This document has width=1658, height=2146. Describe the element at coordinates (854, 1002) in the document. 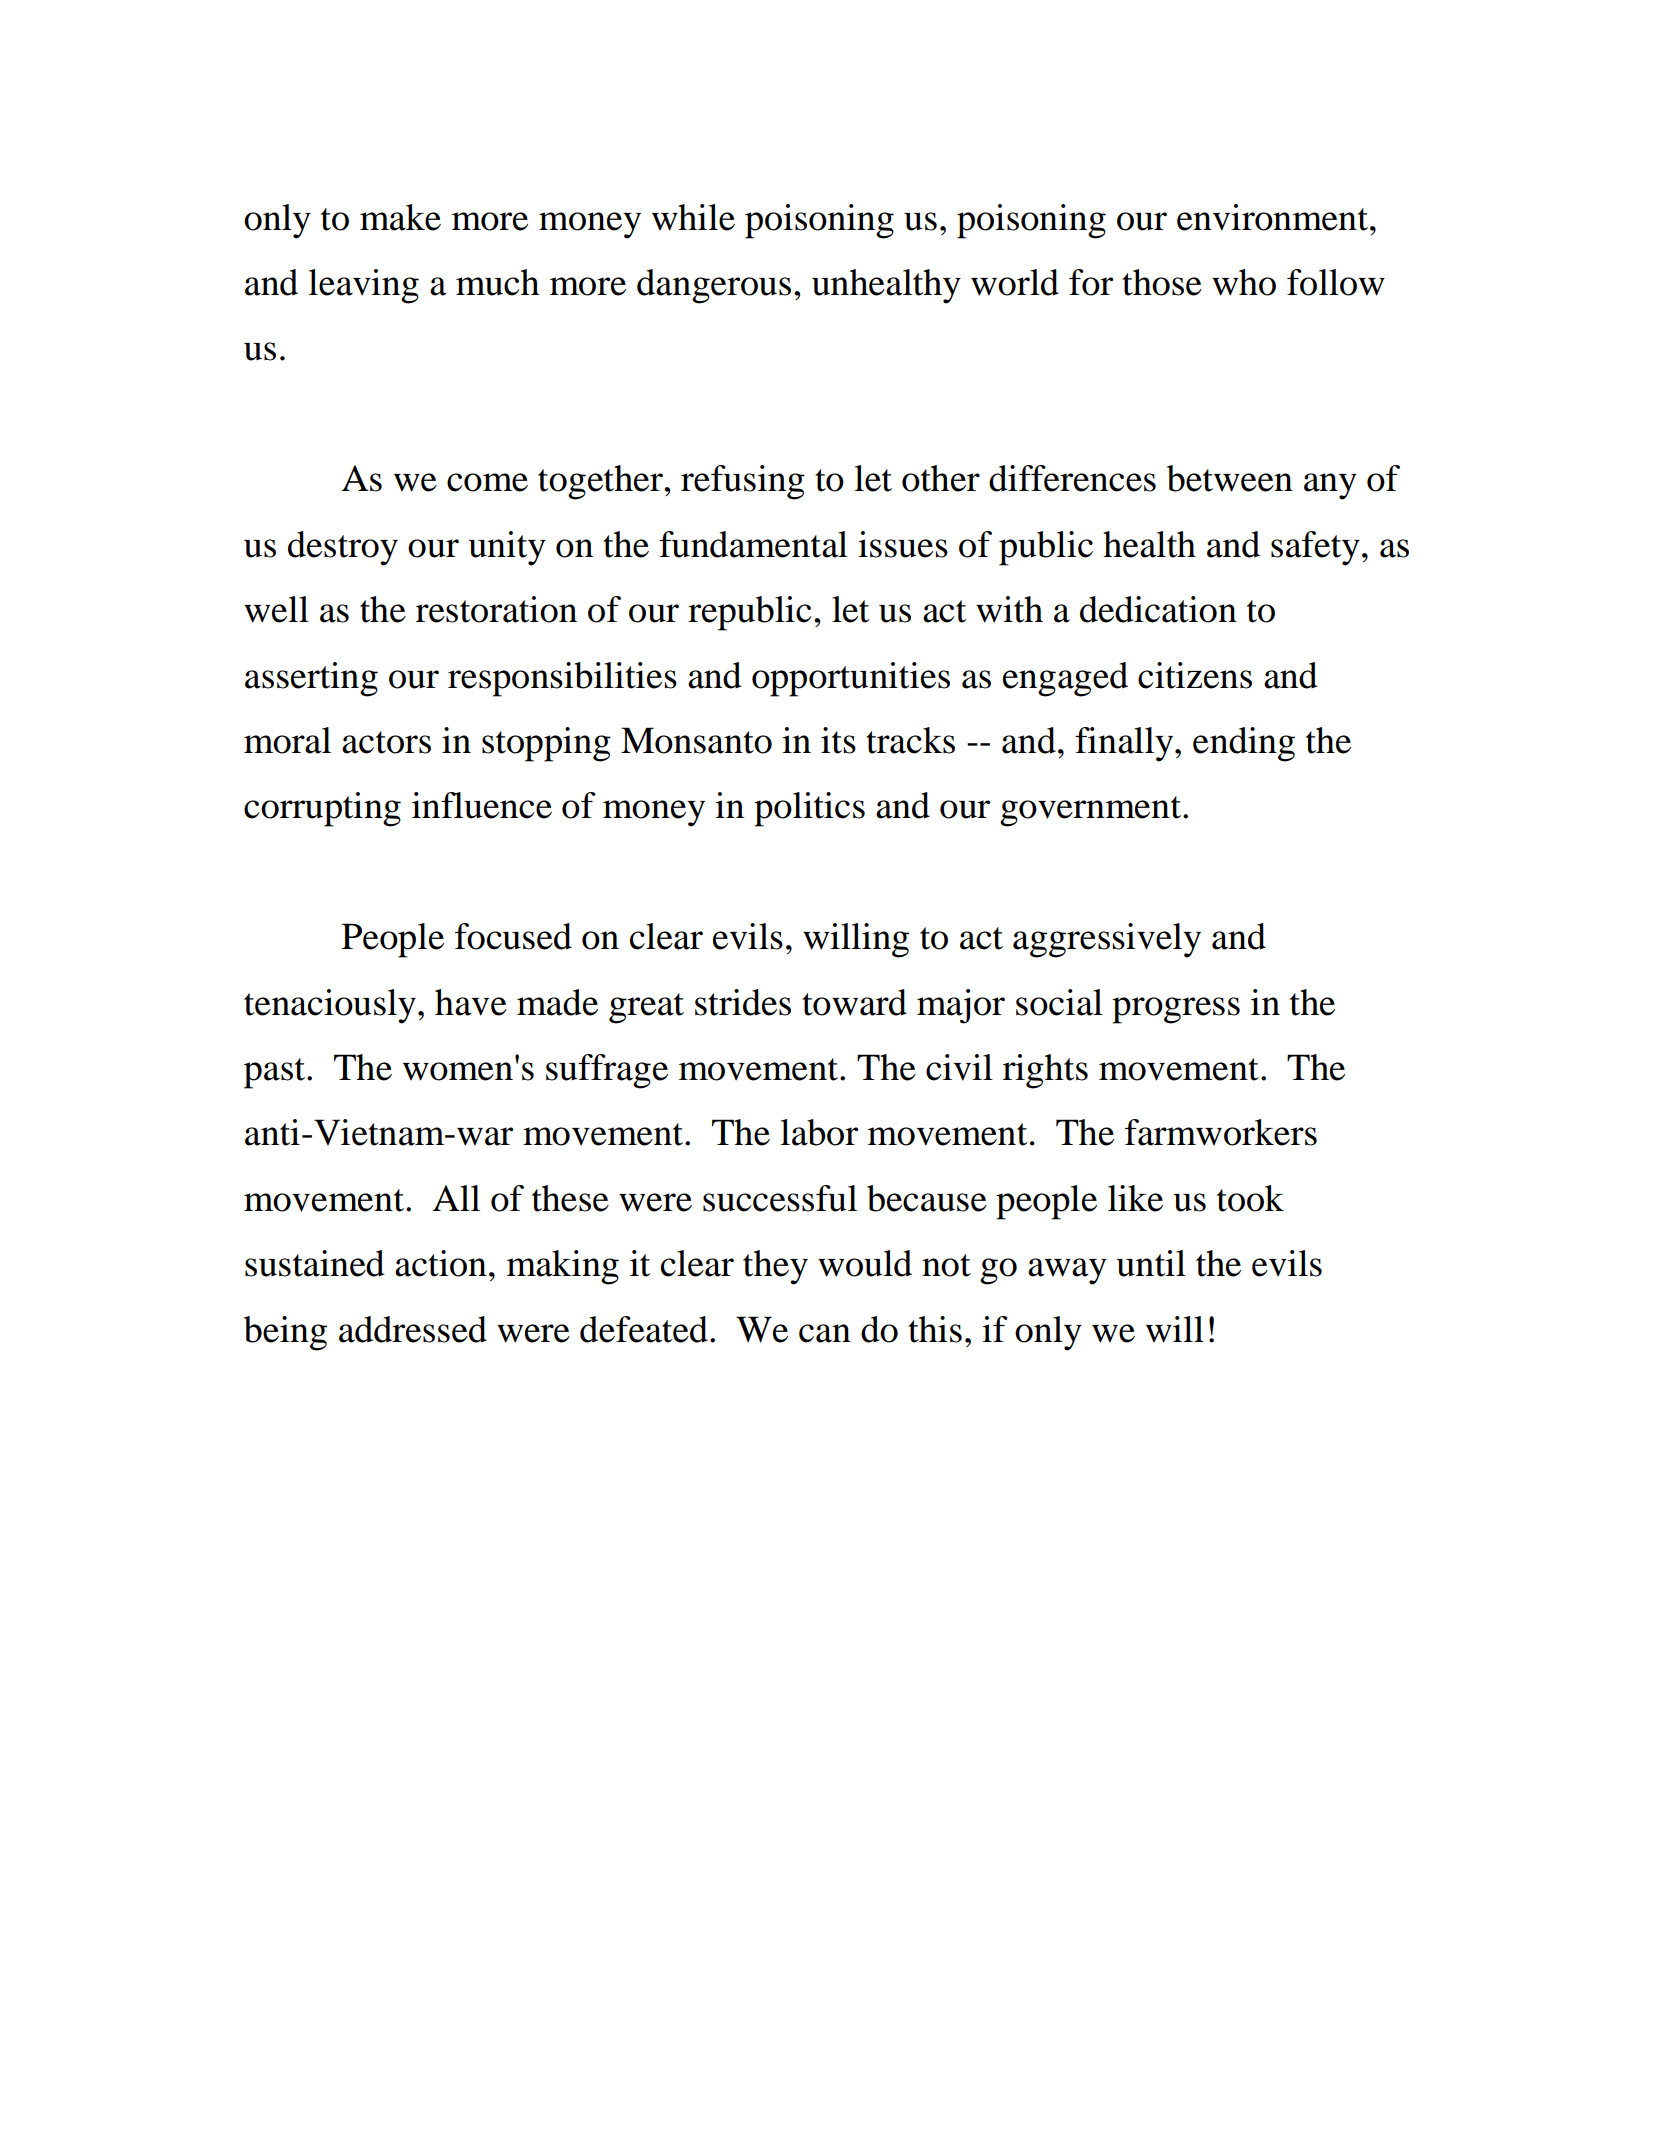

I see `toward` at that location.
